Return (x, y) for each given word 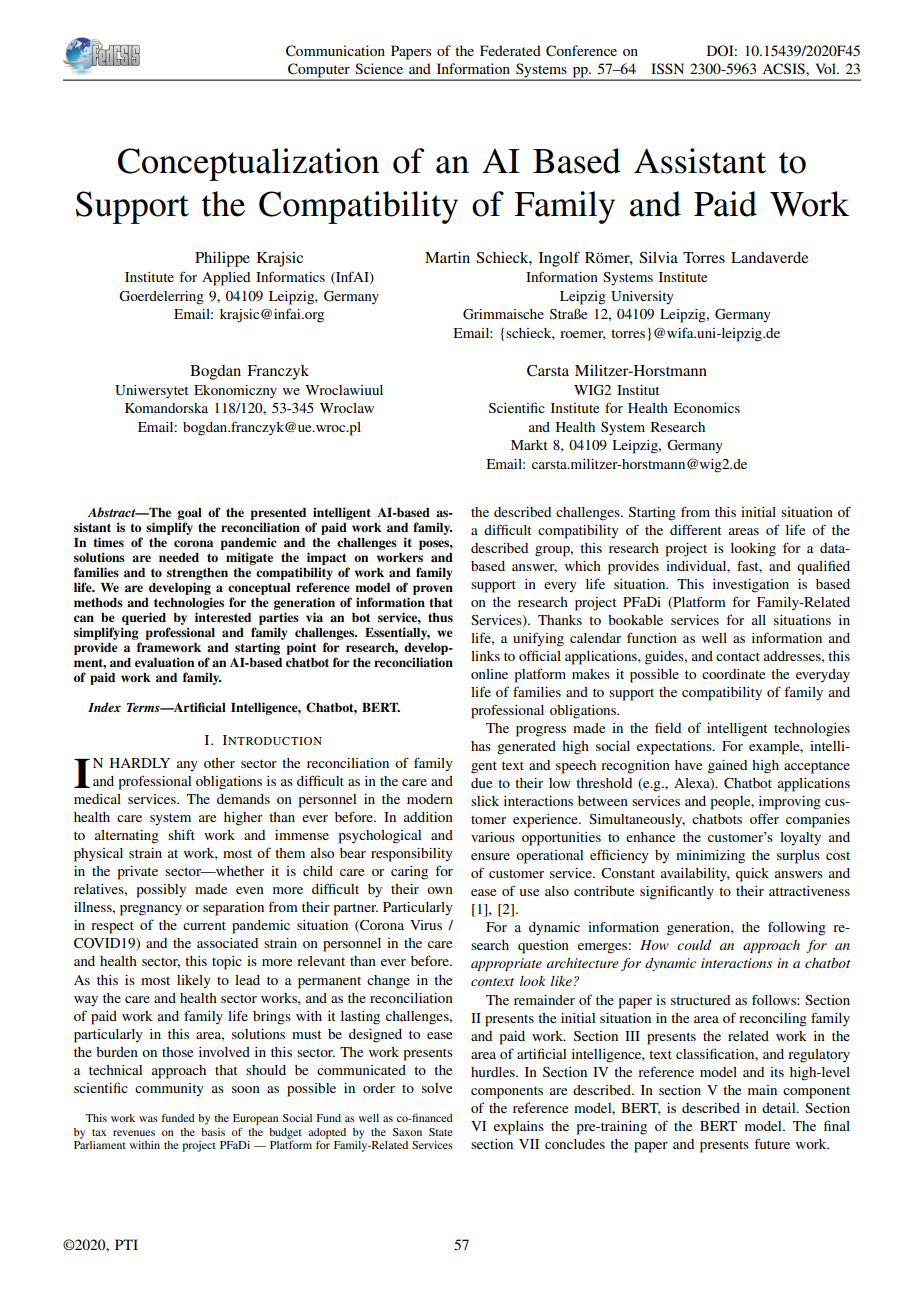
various (493, 837)
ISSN (667, 68)
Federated (510, 50)
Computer (319, 71)
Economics (707, 408)
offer (764, 818)
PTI (126, 1244)
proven (433, 590)
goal (190, 514)
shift (181, 834)
